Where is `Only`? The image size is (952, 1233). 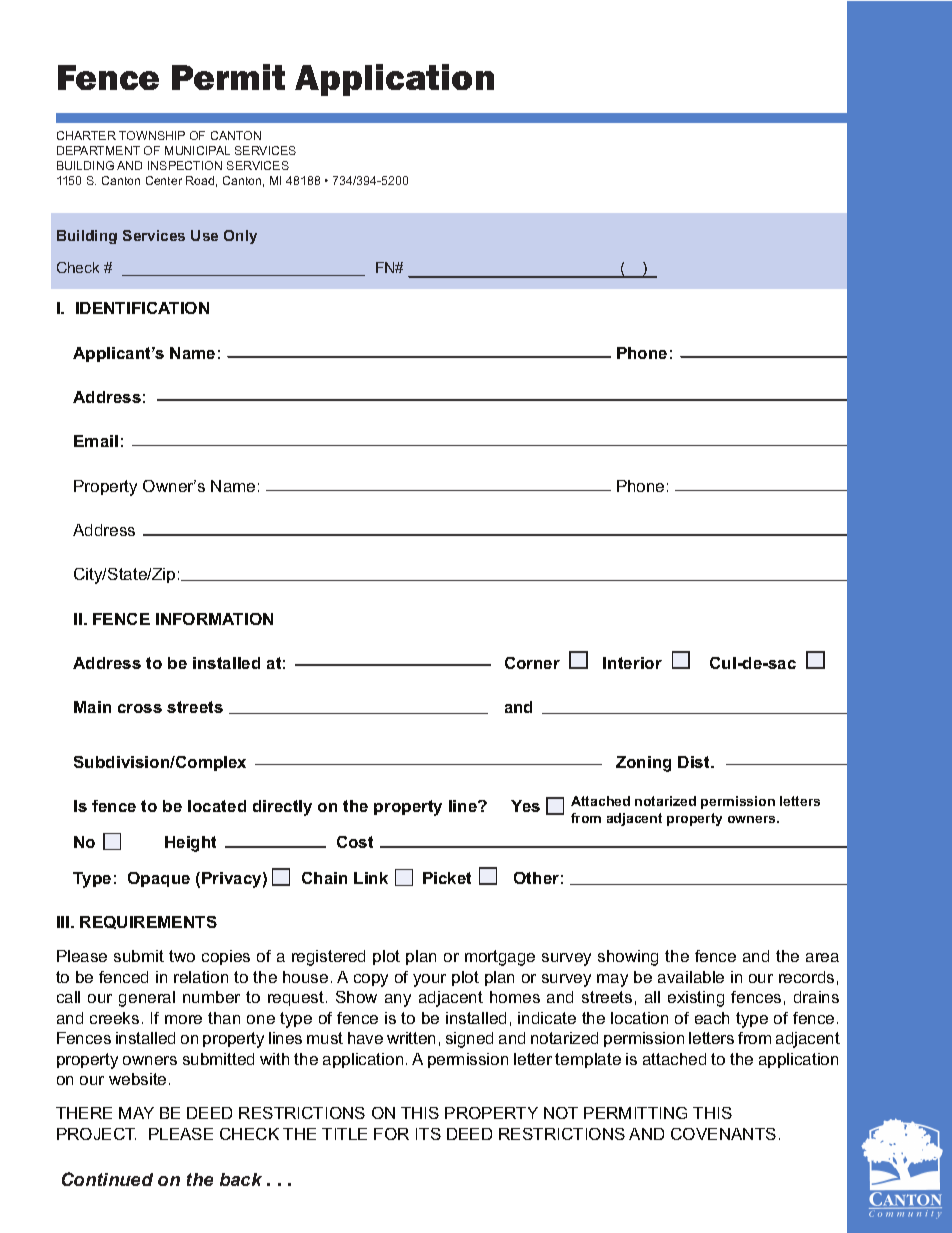 Only is located at coordinates (240, 237).
